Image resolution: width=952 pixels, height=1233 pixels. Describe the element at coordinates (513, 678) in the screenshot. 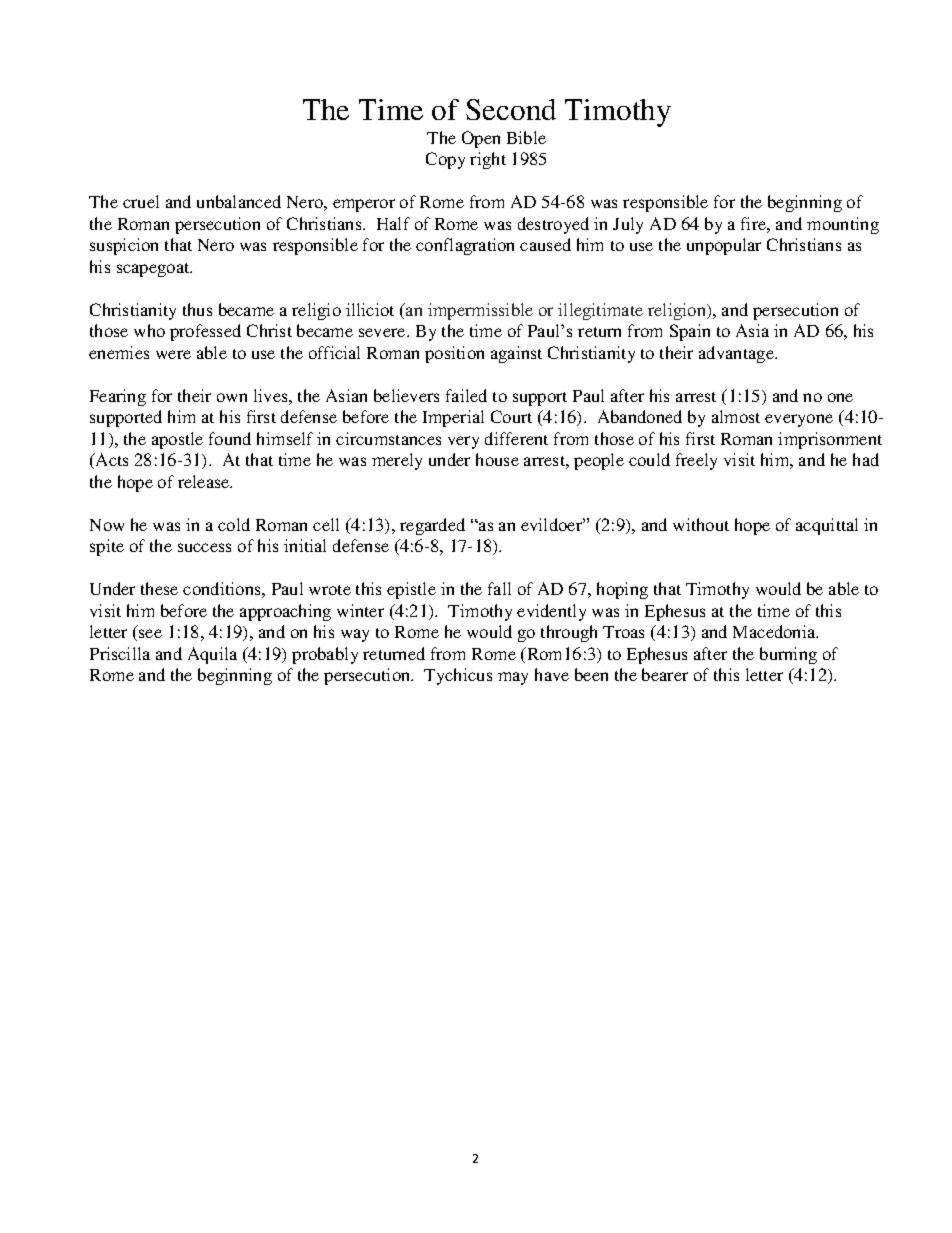

I see `may` at that location.
